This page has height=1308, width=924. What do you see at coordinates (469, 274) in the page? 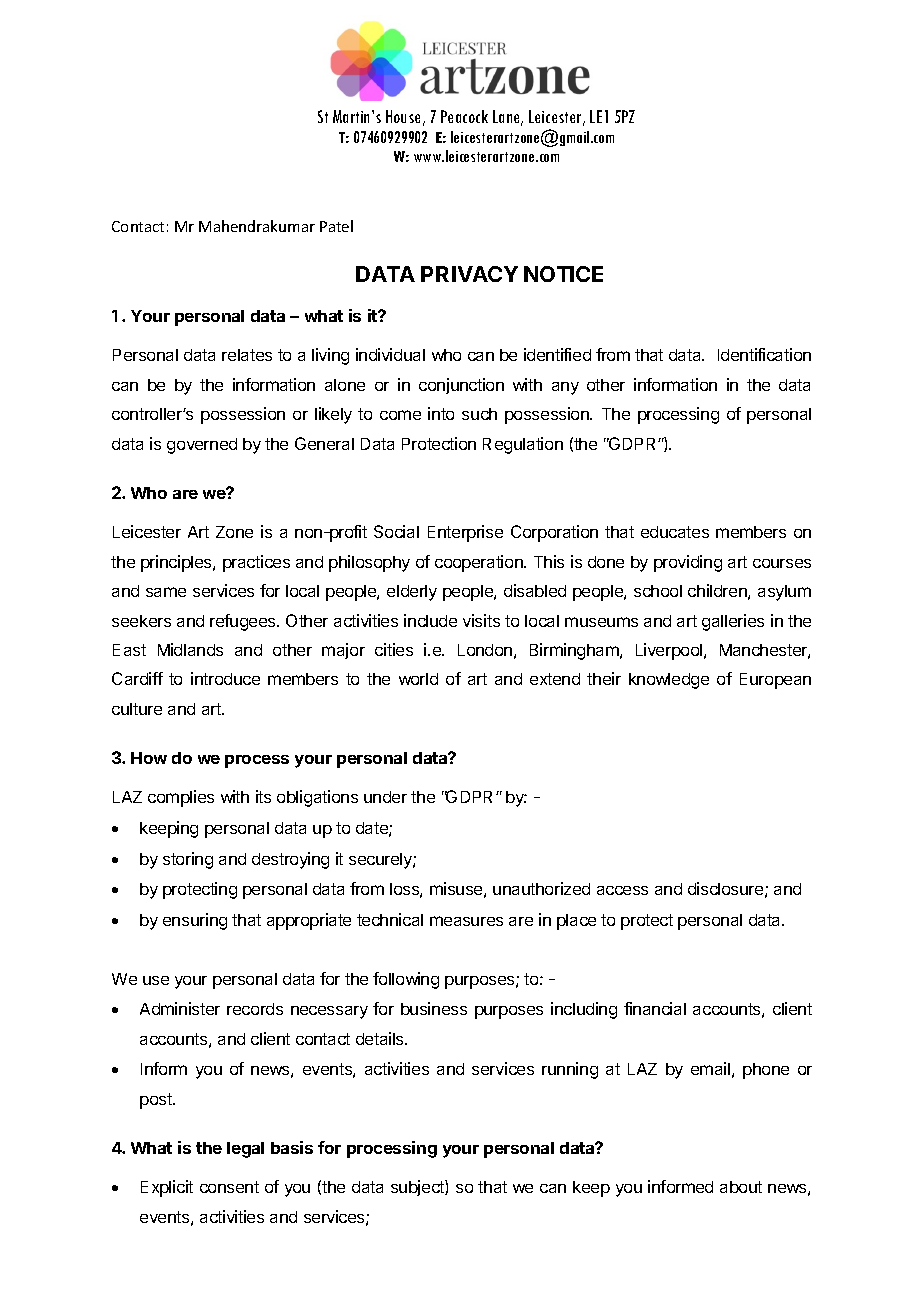
I see `PRIVACY` at bounding box center [469, 274].
